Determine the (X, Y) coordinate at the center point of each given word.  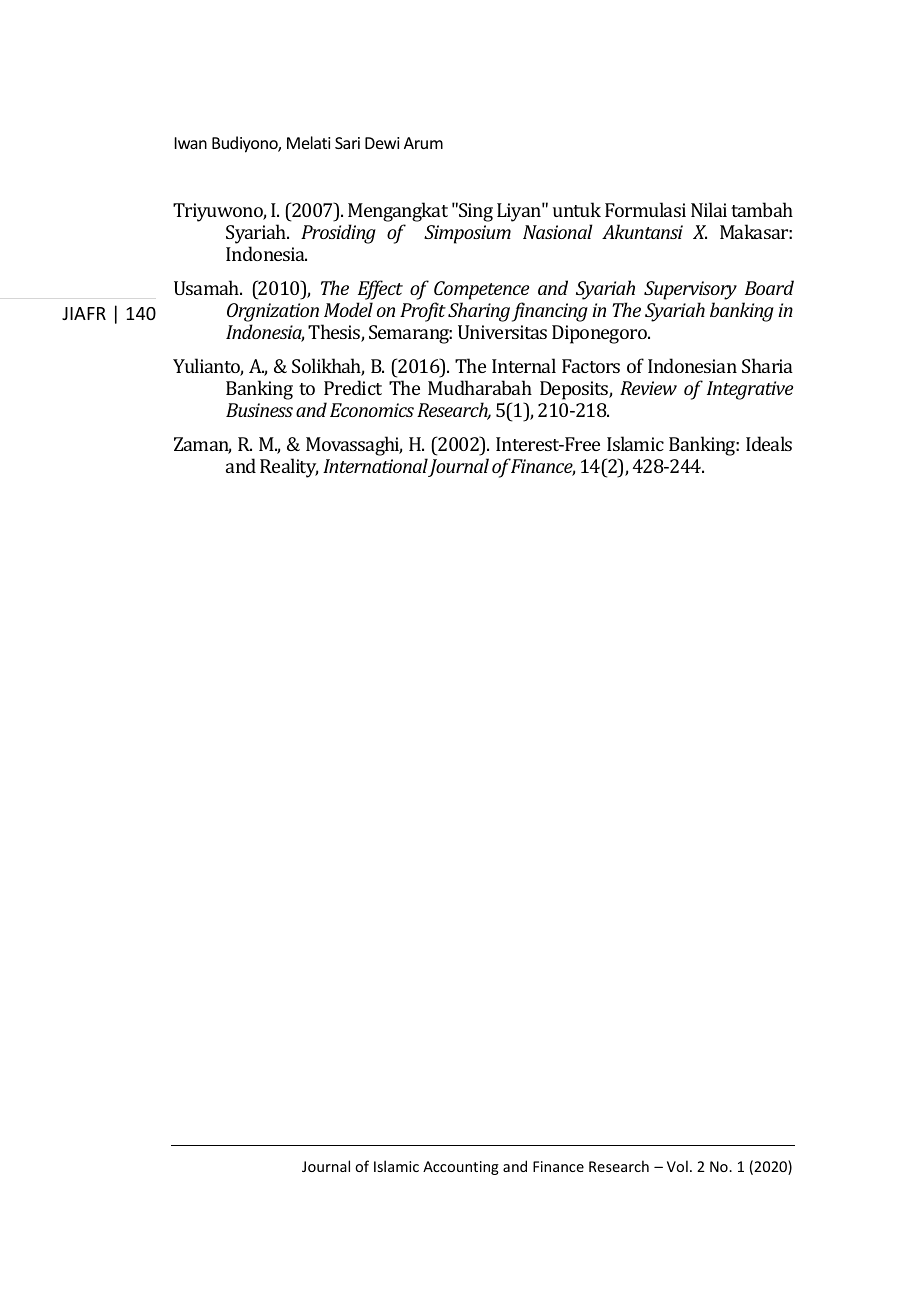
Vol (677, 1166)
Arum (423, 143)
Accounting (461, 1168)
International (375, 465)
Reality (289, 468)
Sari (347, 143)
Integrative (750, 390)
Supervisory (690, 290)
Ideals (769, 443)
